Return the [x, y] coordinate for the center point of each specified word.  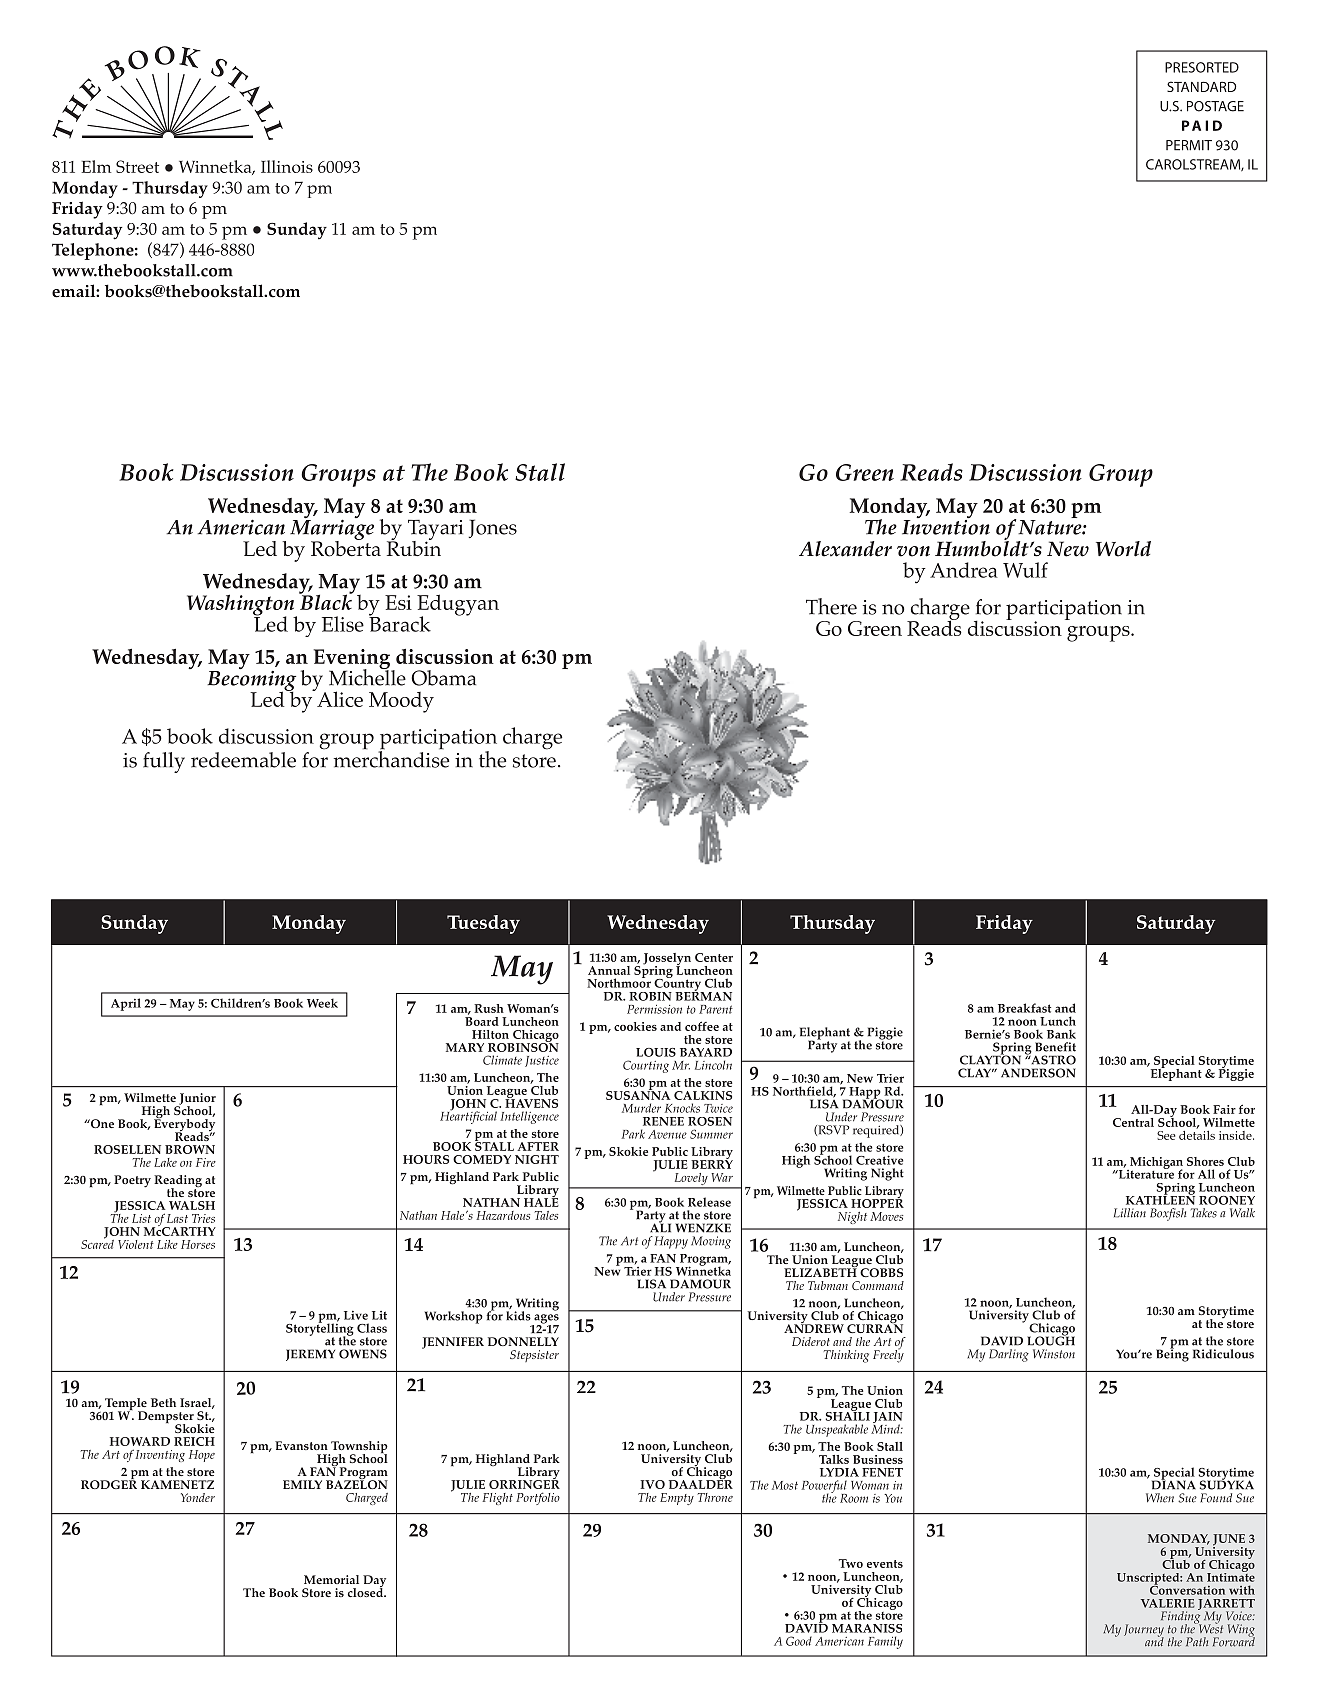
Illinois [287, 166]
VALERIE [1168, 1603]
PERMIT [1189, 145]
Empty [677, 1499]
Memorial [331, 1579]
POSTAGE [1215, 106]
